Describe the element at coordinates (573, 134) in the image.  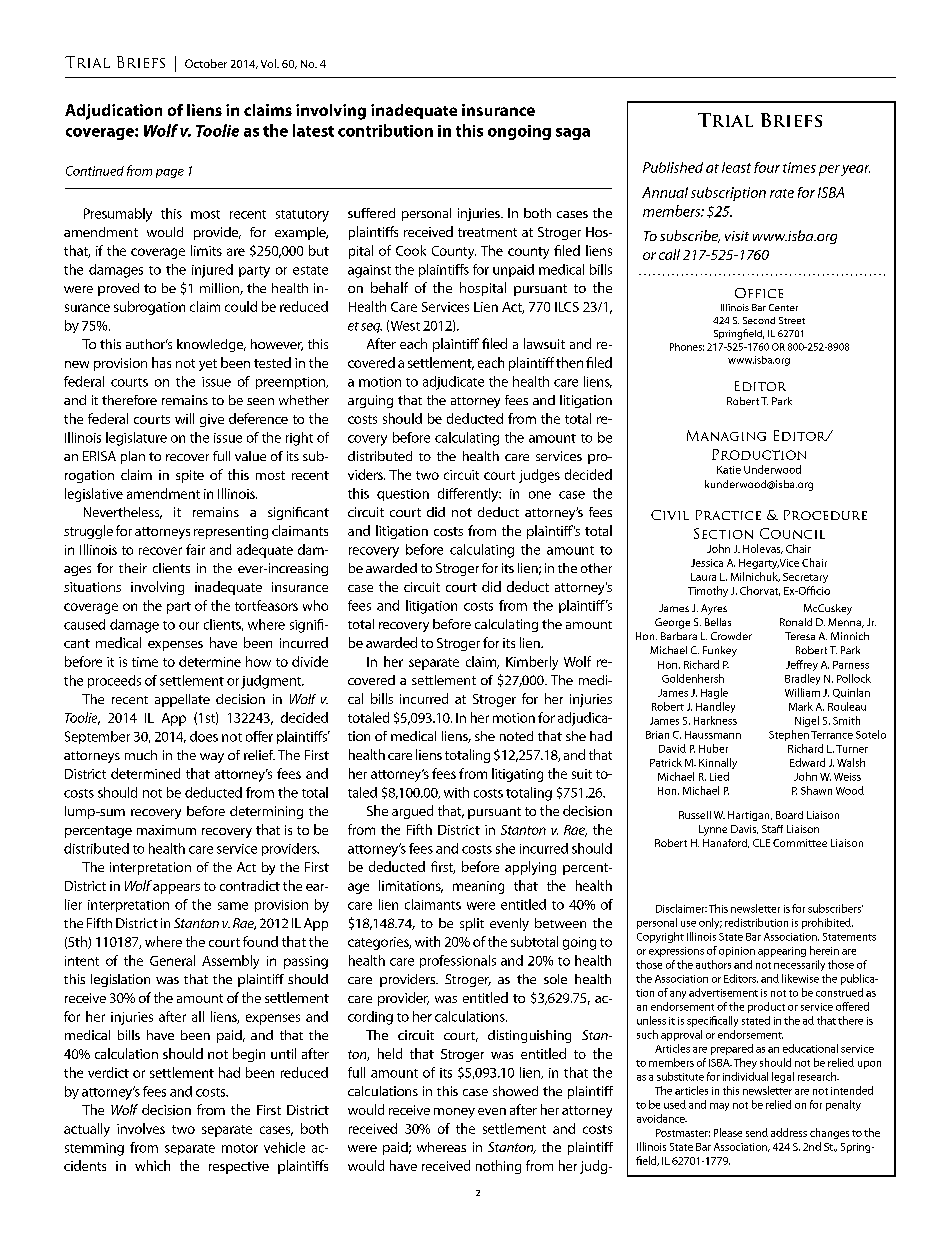
I see `saga` at that location.
